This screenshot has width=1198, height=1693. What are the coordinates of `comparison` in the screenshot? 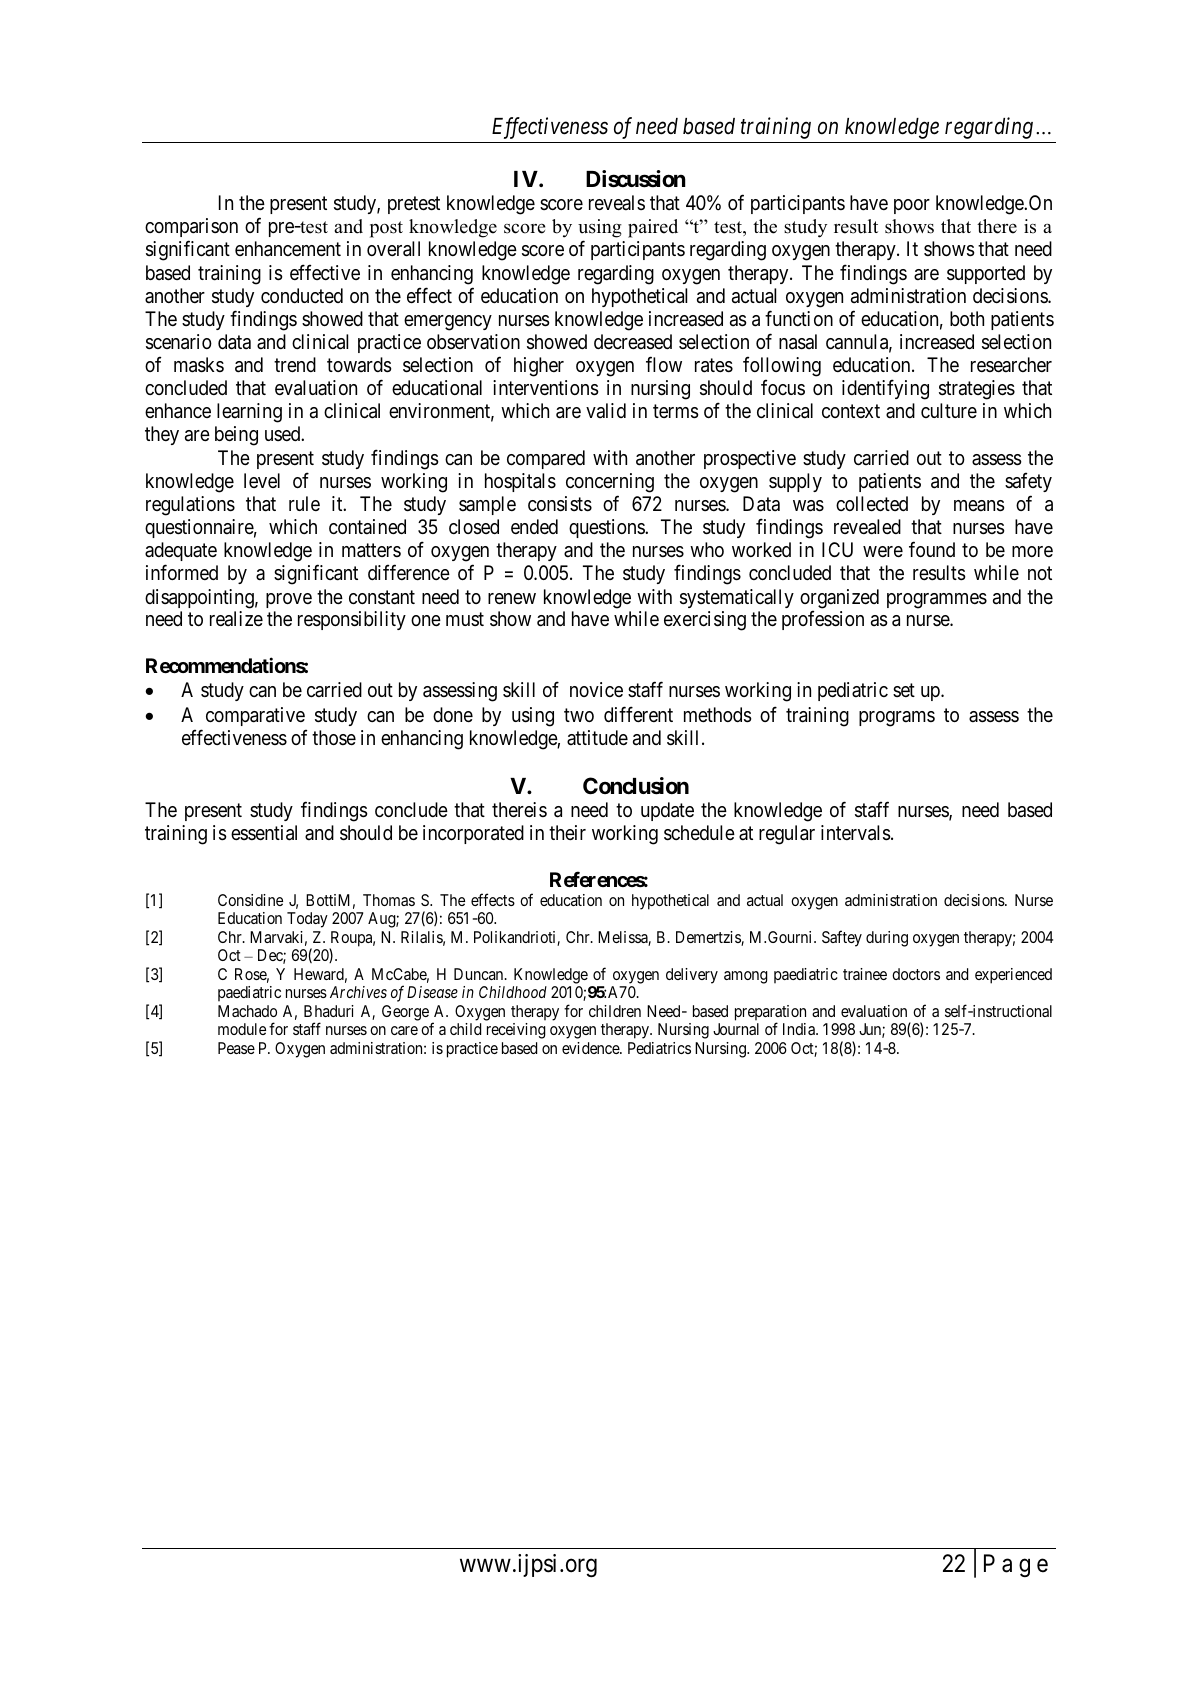 It's located at (191, 227).
